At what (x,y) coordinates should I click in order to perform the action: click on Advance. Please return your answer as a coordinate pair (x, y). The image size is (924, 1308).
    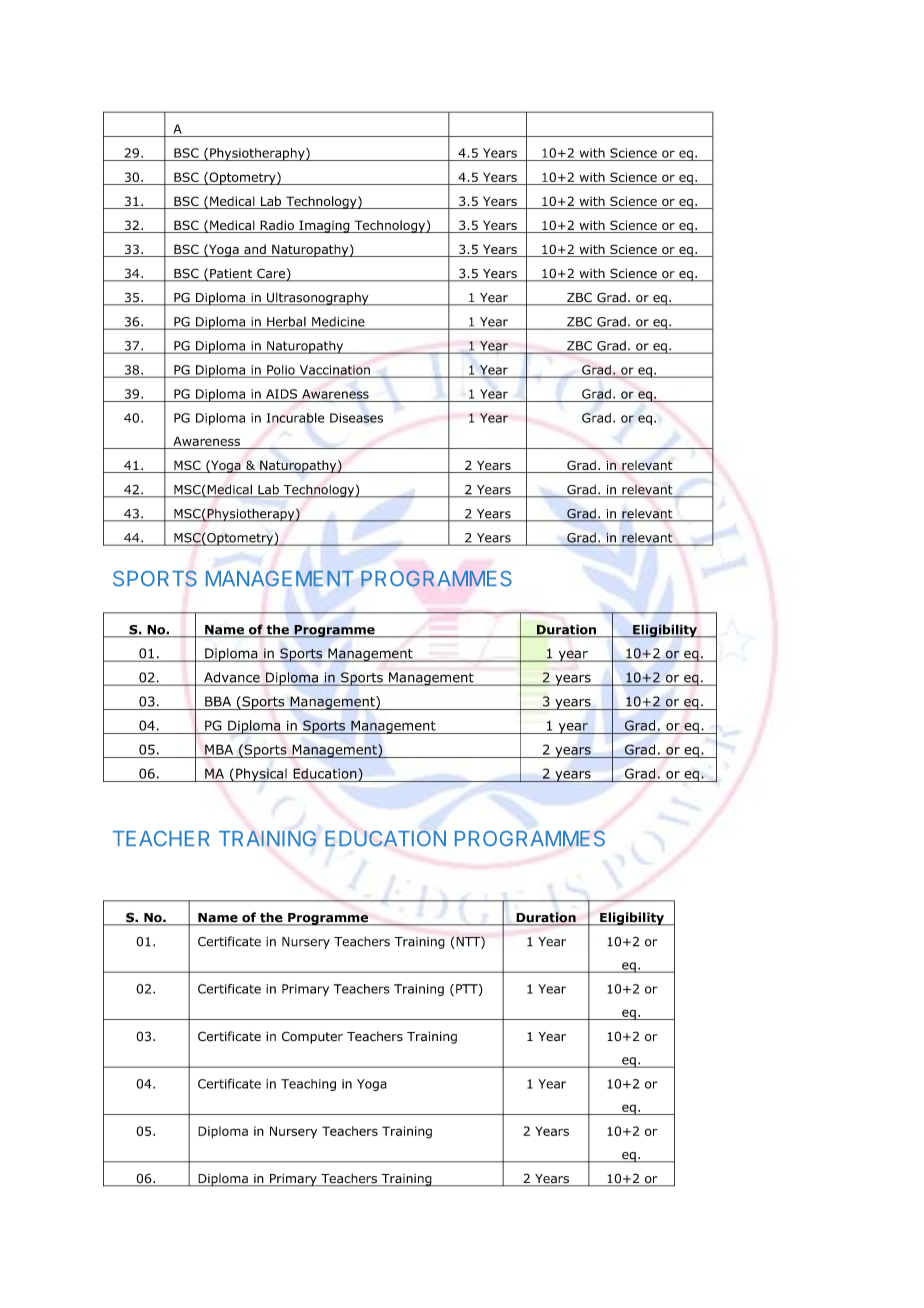
    Looking at the image, I should click on (232, 678).
